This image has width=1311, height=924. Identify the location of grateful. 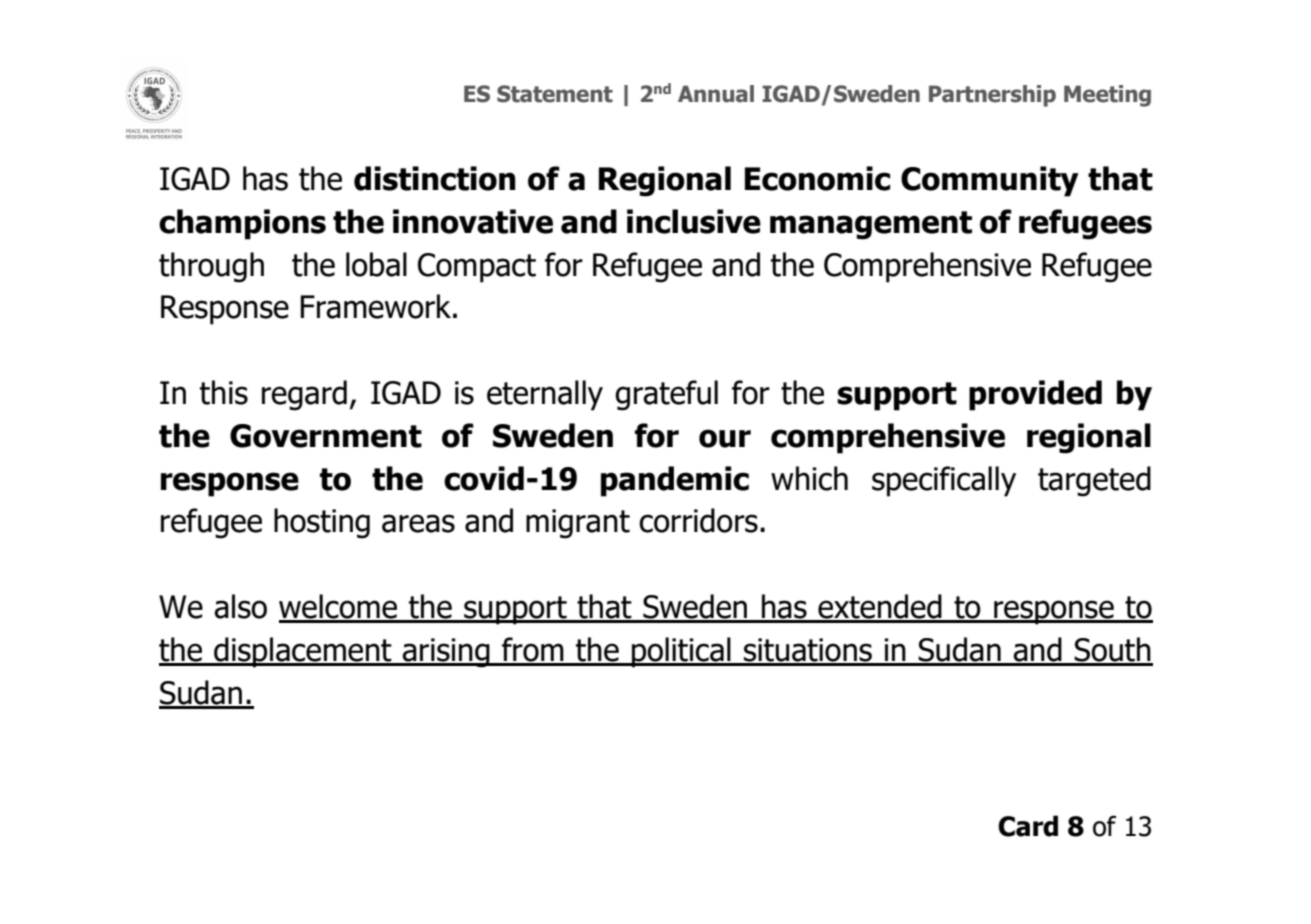
(666, 395).
